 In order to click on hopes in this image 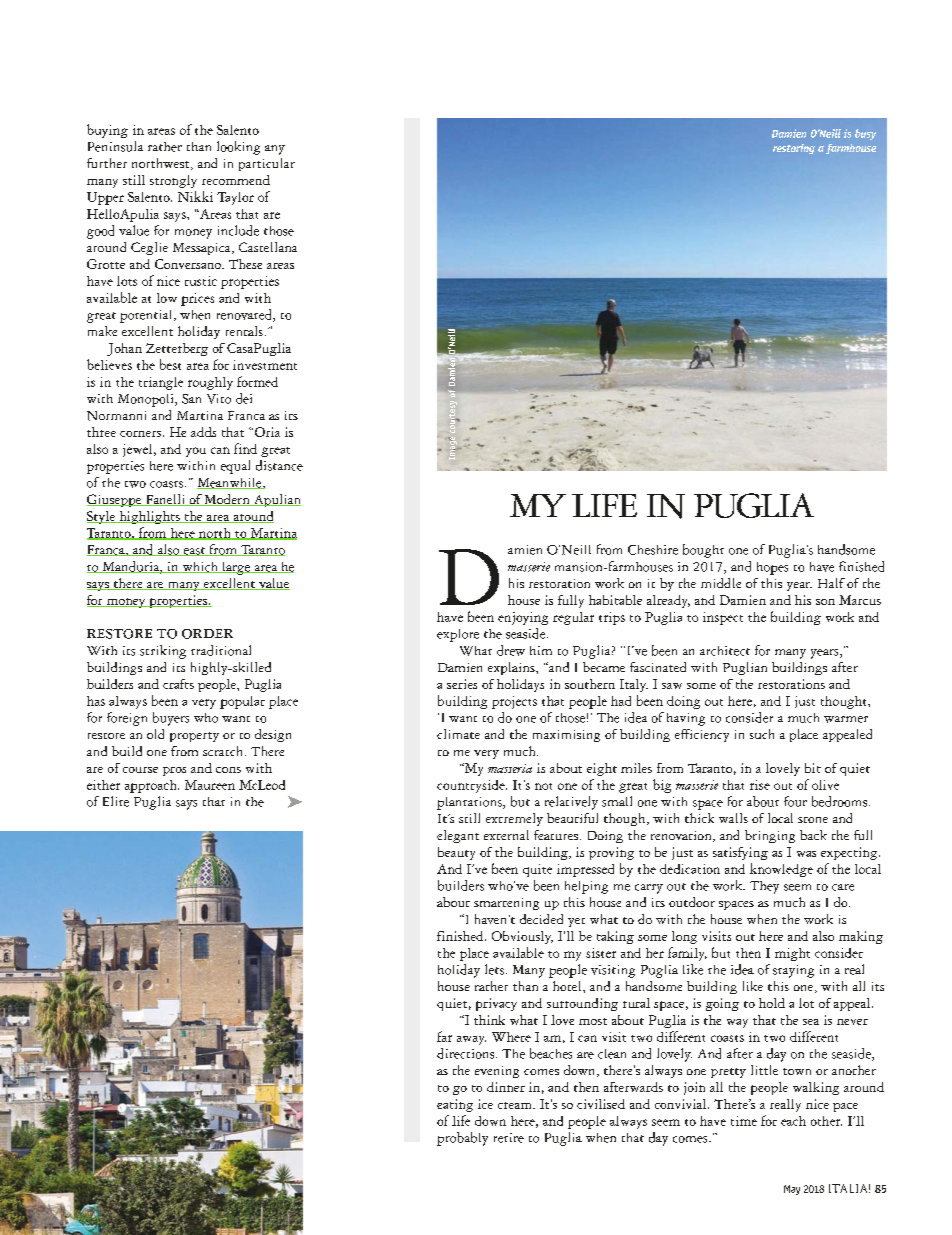, I will do `click(772, 568)`.
